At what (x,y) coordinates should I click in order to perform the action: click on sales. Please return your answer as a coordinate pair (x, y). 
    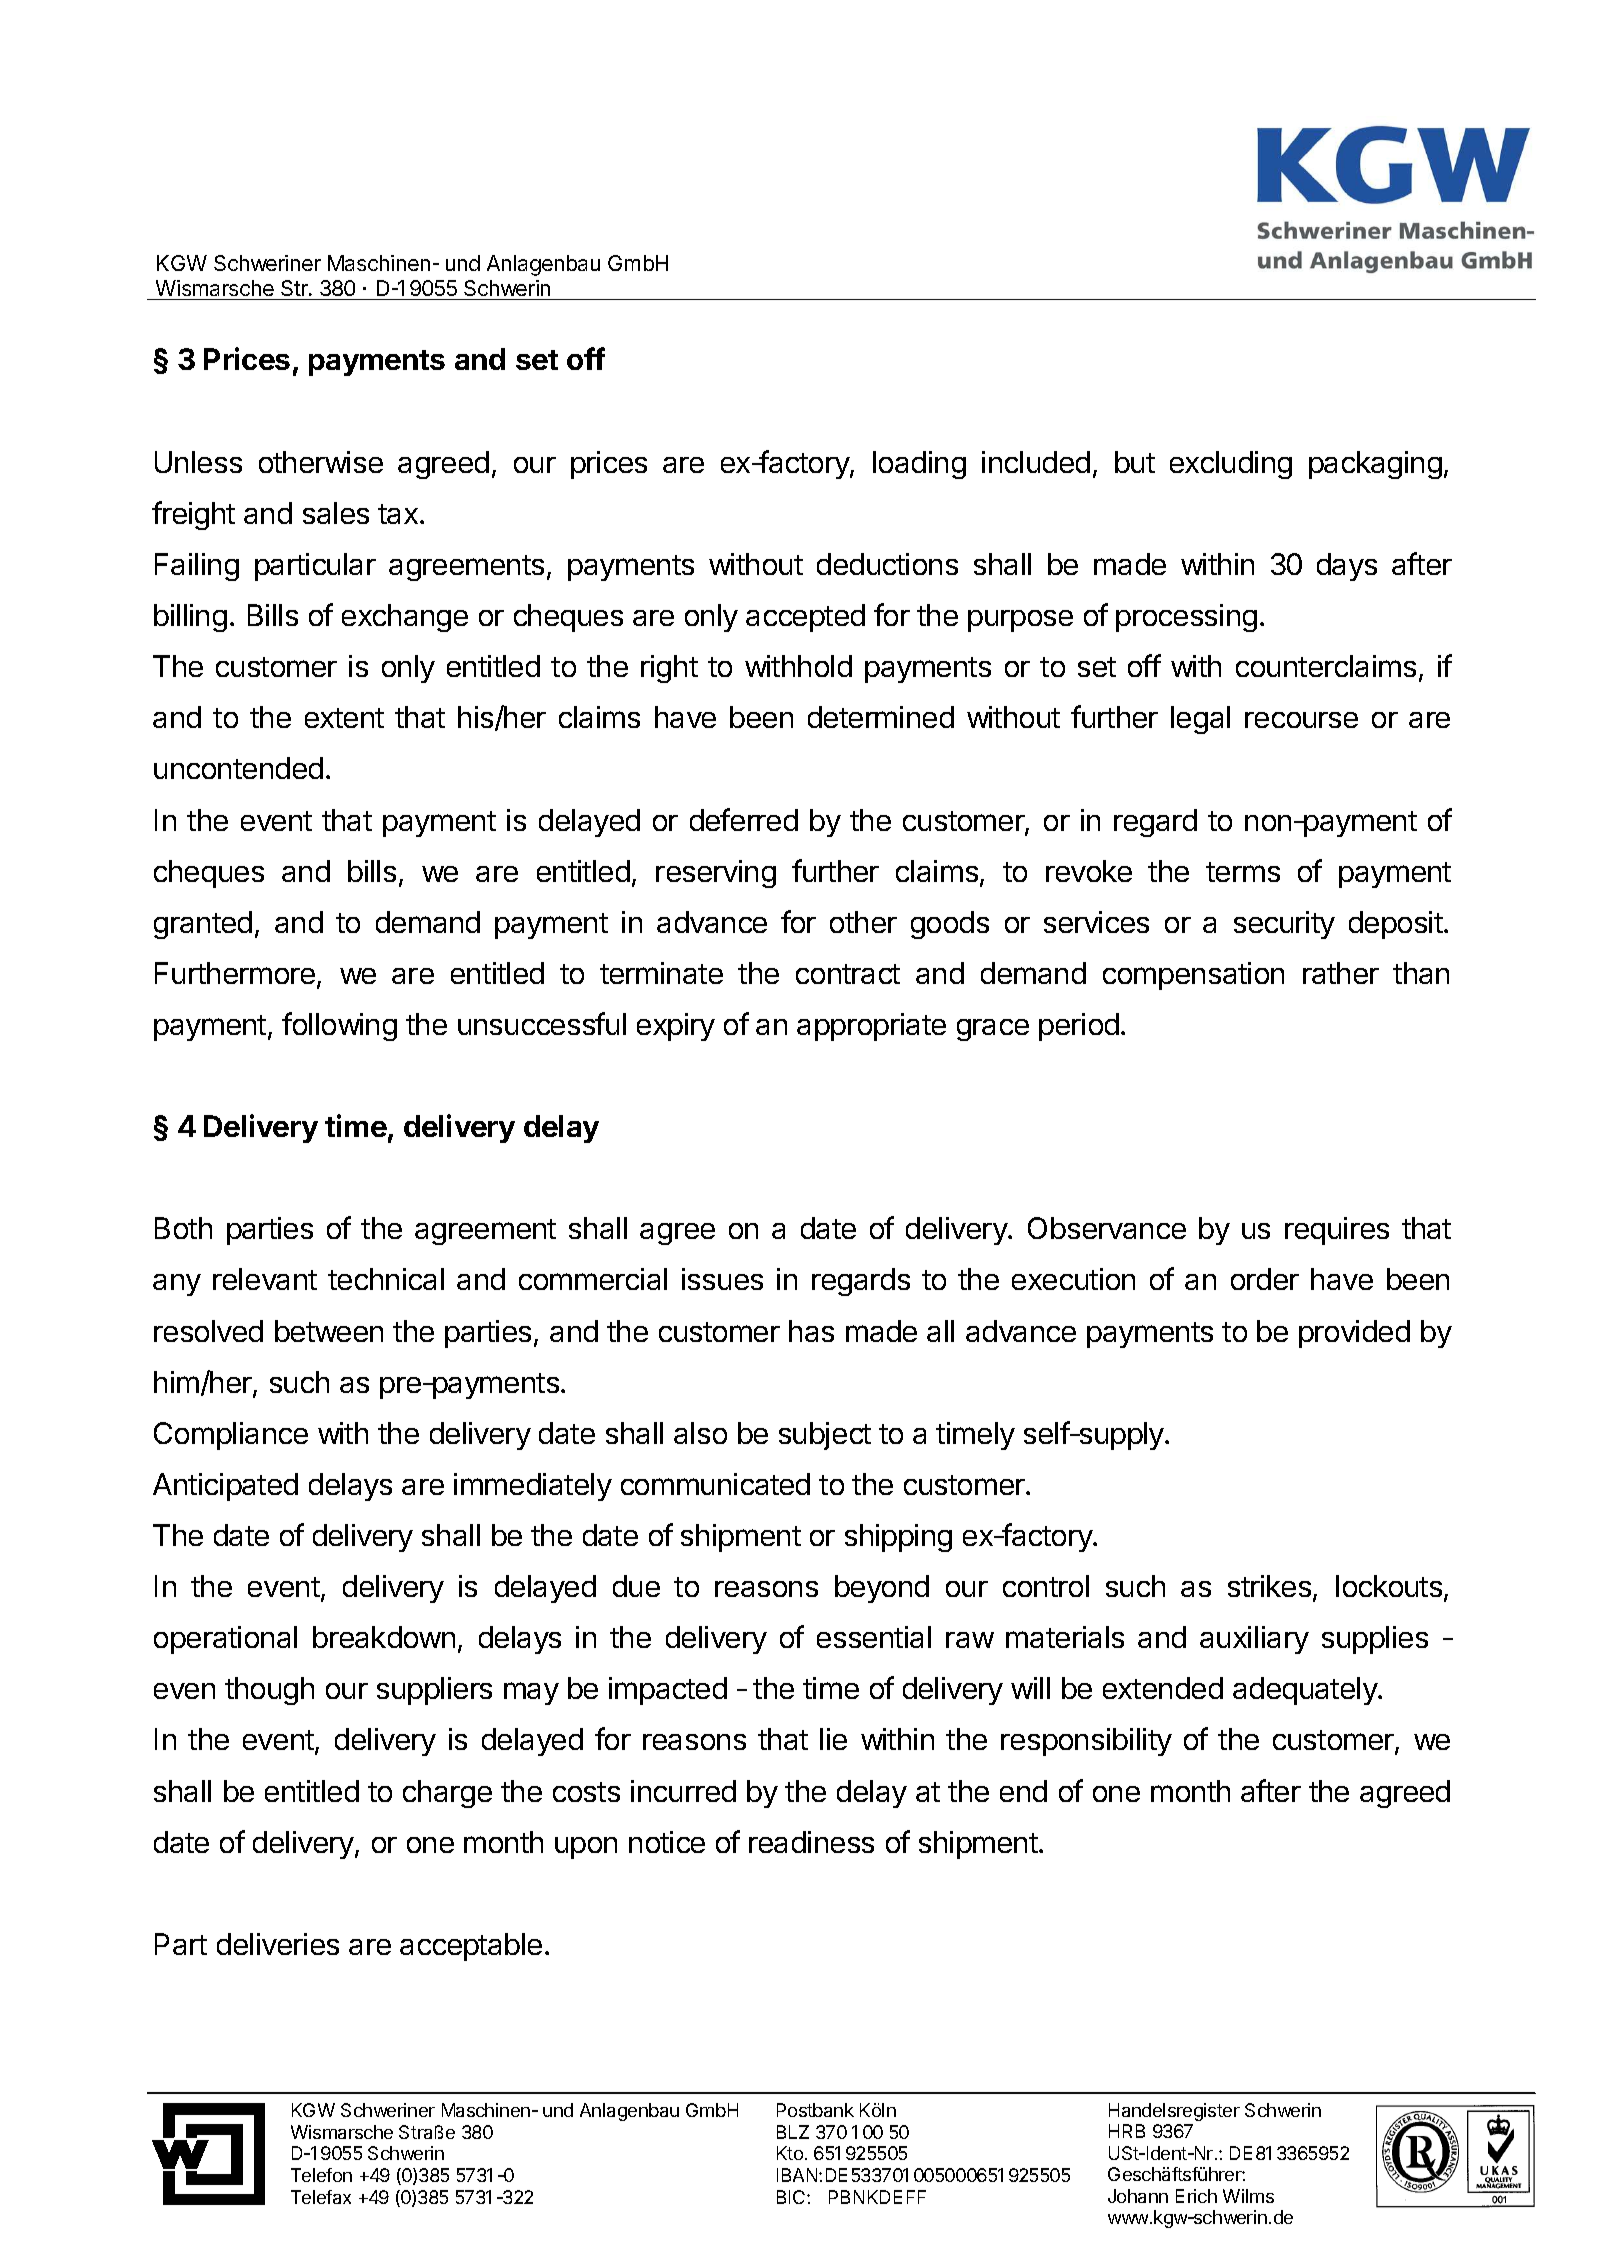
    Looking at the image, I should click on (336, 513).
